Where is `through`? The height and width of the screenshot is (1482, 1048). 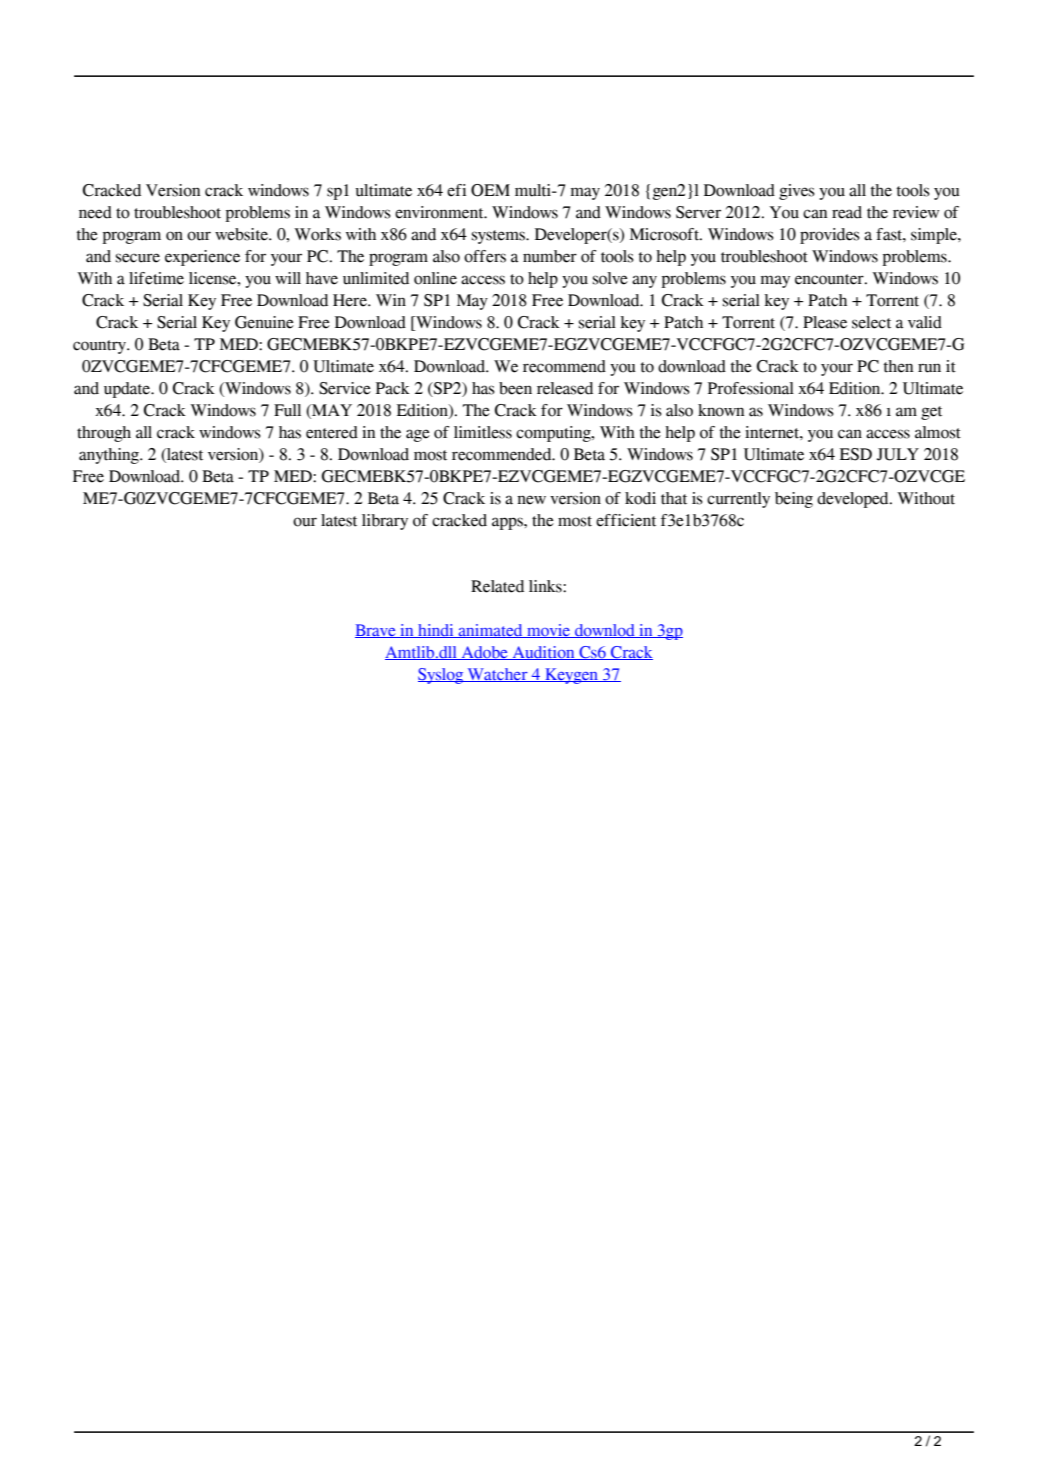
through is located at coordinates (104, 434).
